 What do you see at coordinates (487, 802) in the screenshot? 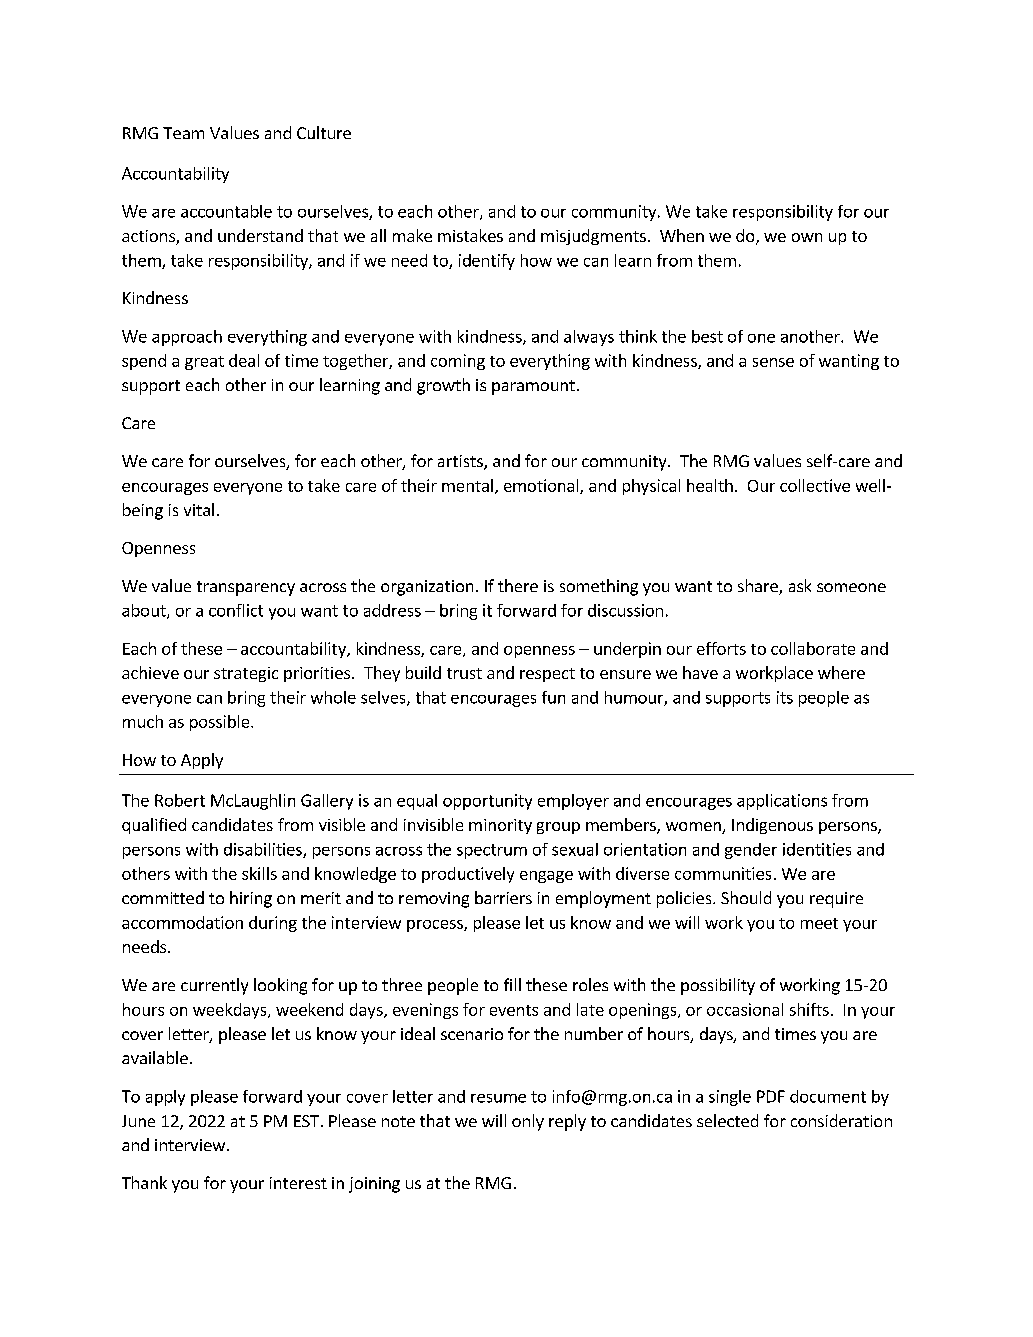
I see `opportunity` at bounding box center [487, 802].
